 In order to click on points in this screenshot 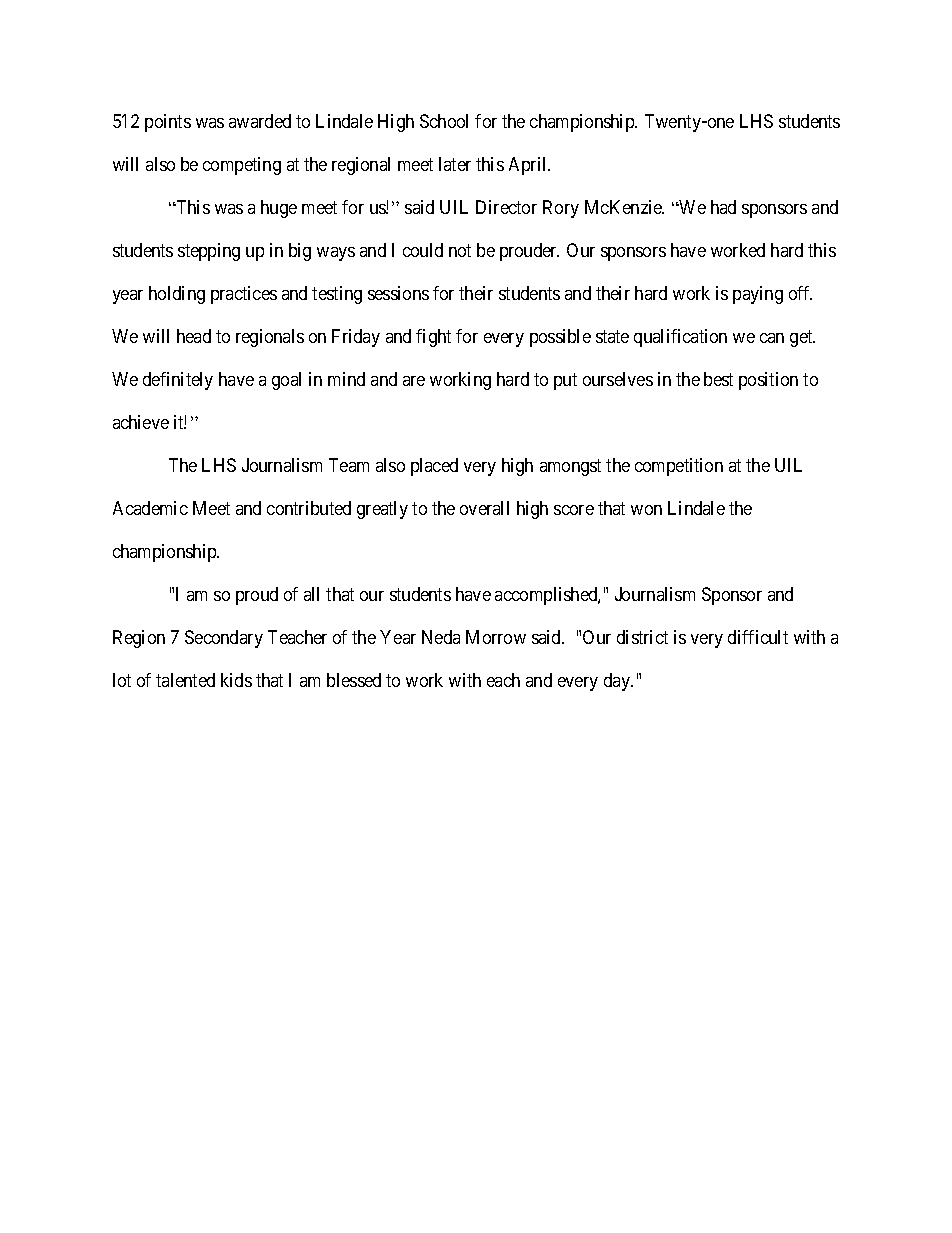, I will do `click(168, 123)`.
